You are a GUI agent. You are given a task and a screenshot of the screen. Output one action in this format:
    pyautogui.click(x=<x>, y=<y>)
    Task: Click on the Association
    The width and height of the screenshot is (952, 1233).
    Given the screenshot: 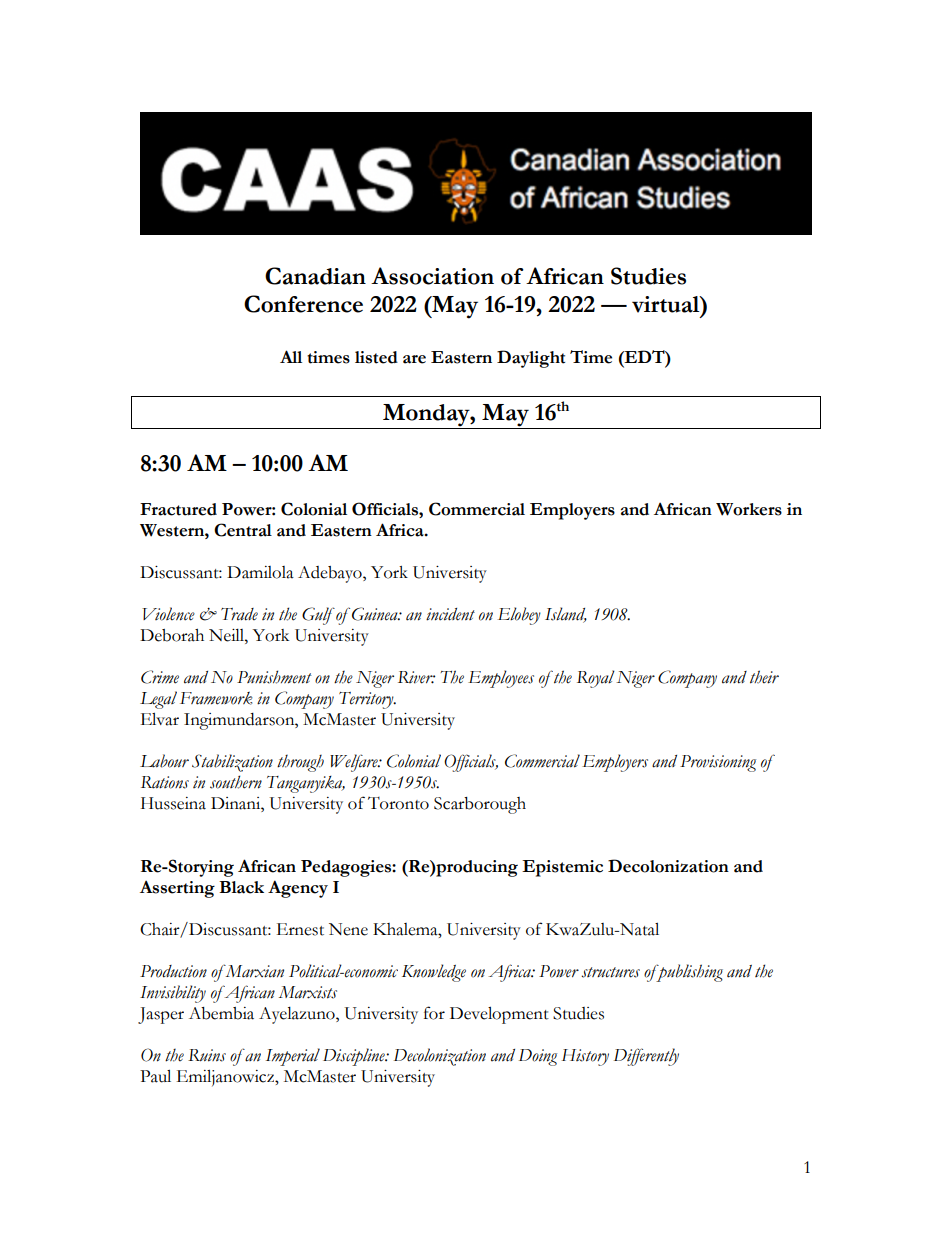 What is the action you would take?
    pyautogui.click(x=432, y=276)
